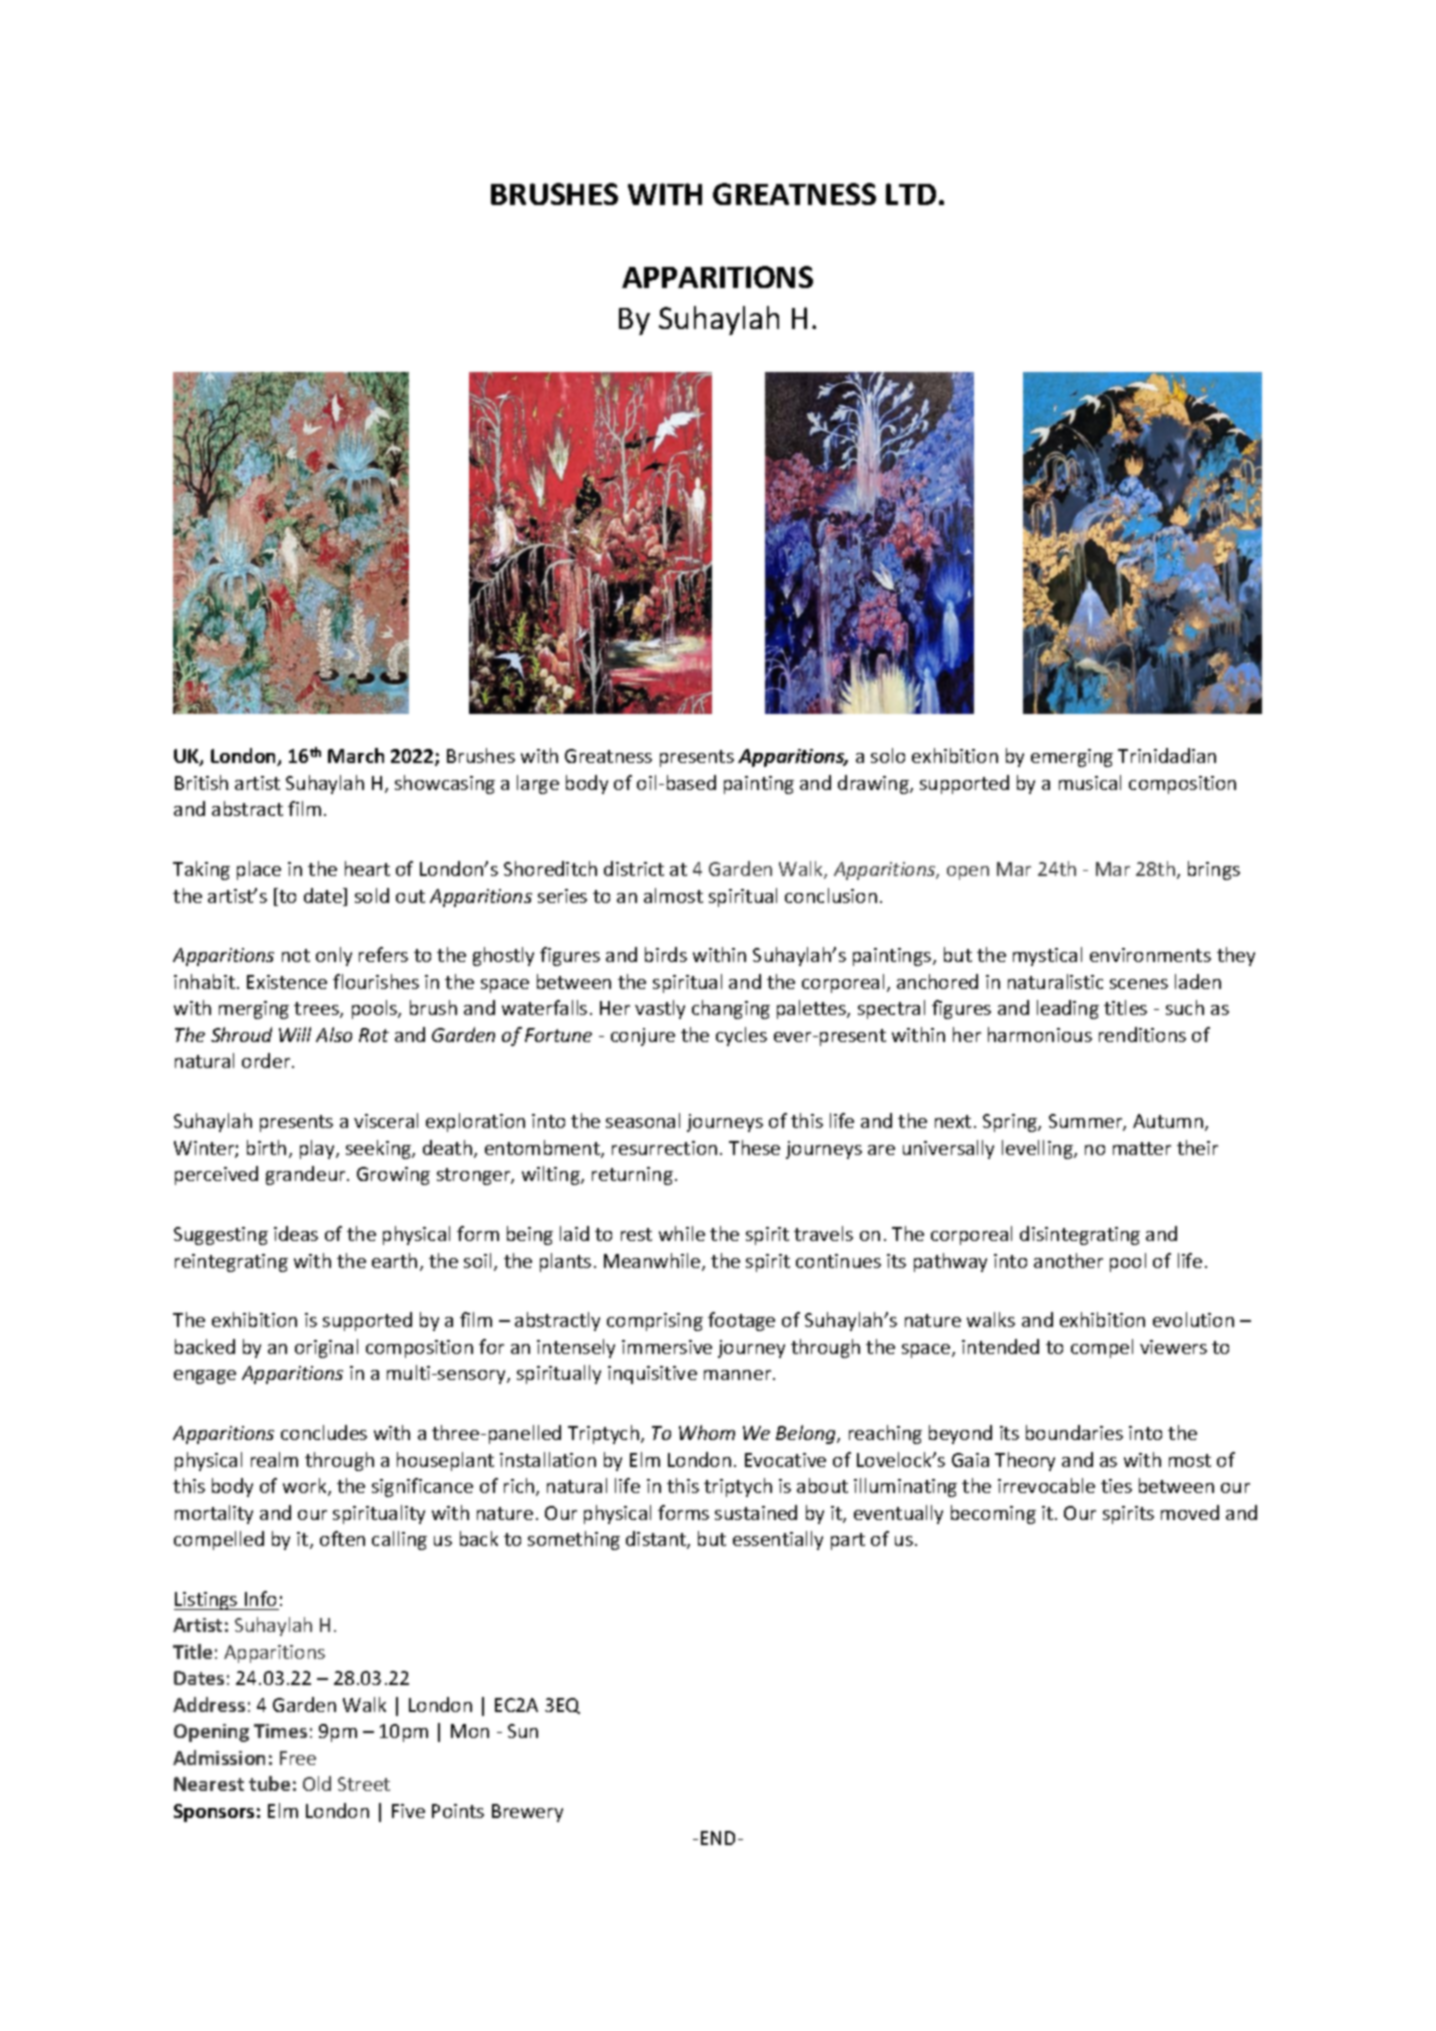  I want to click on LTD, so click(911, 194).
